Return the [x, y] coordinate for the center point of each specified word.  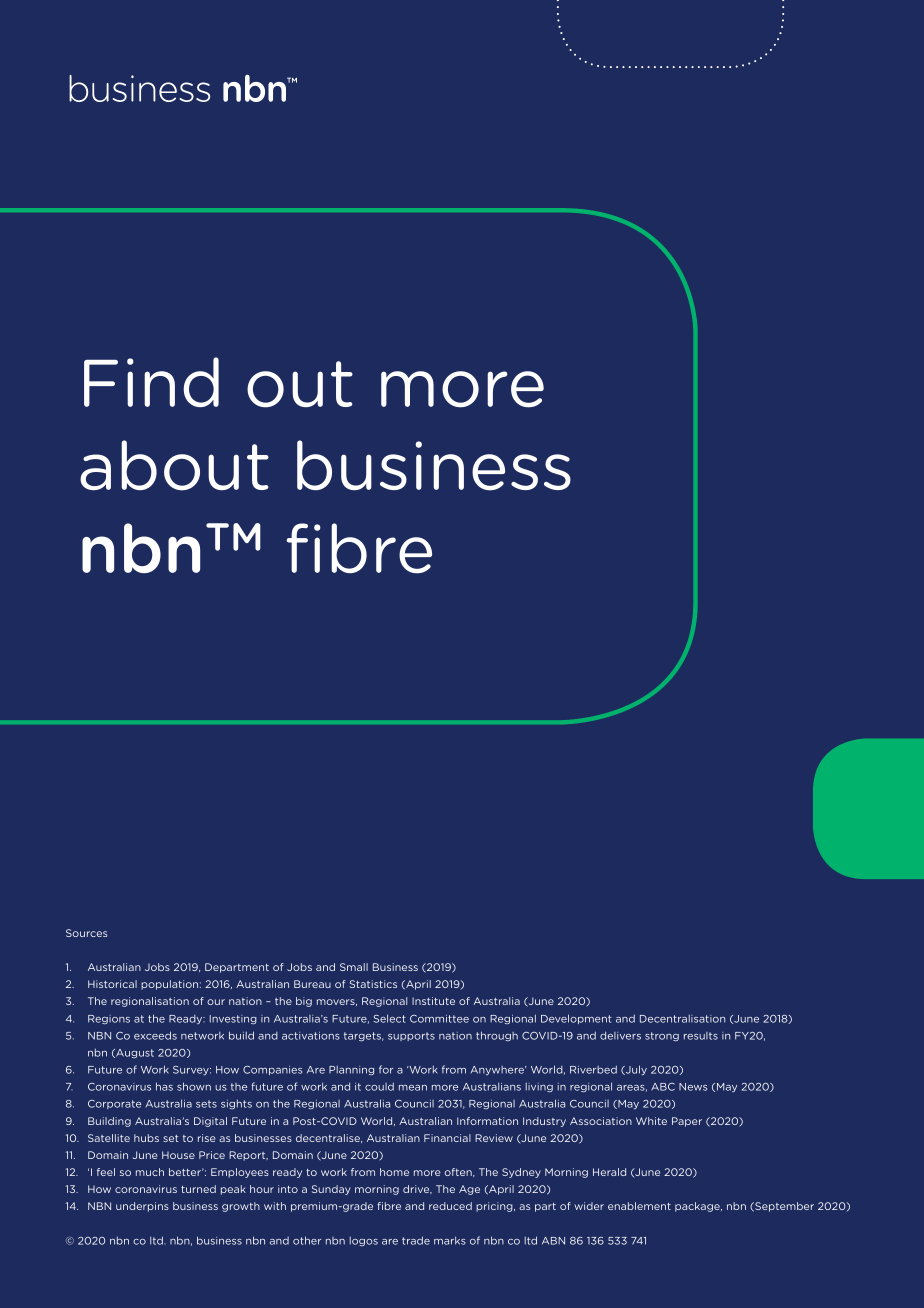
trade [416, 1240]
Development [576, 1019]
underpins [142, 1207]
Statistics [373, 984]
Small [354, 967]
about [174, 465]
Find [151, 382]
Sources [86, 933]
